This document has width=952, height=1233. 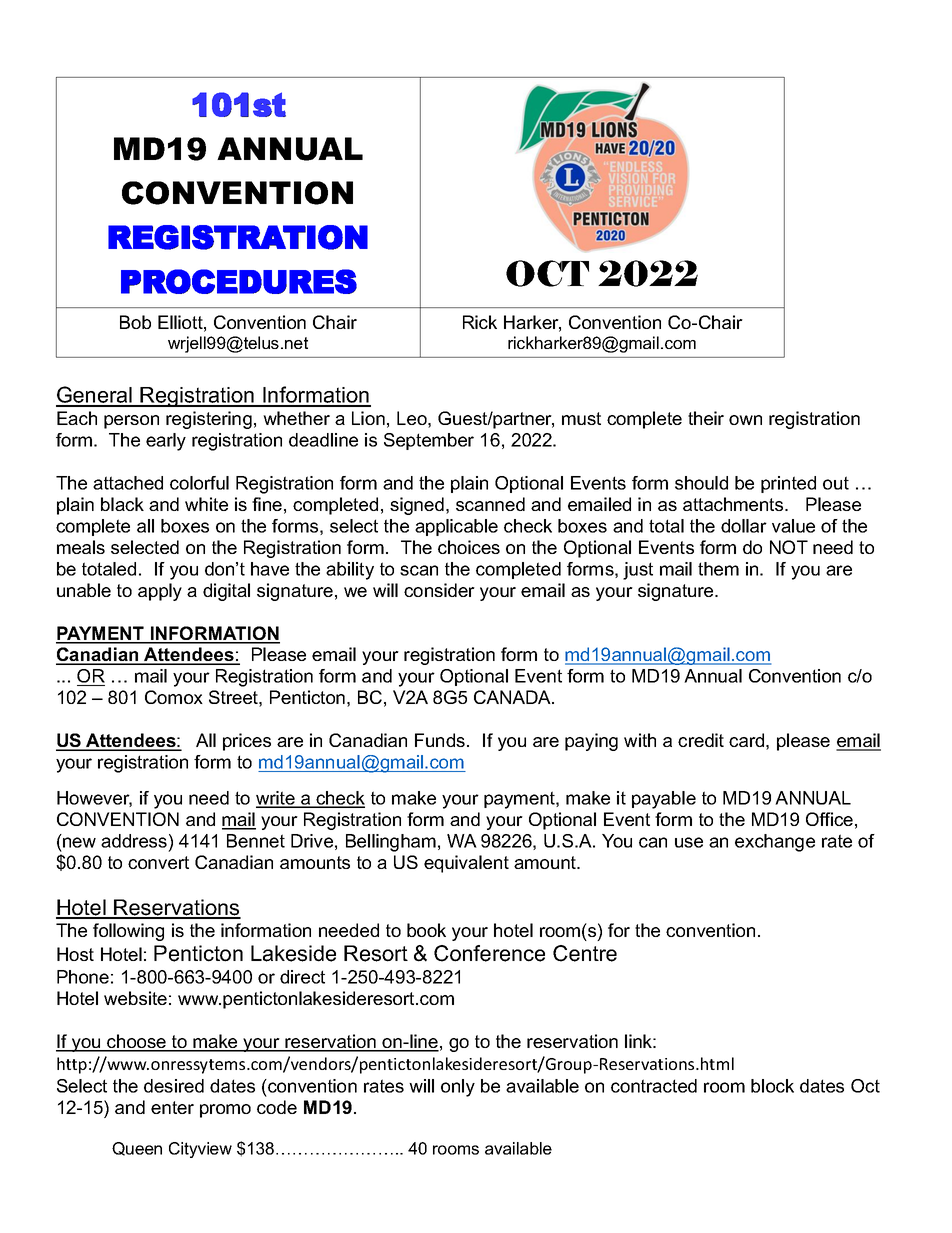 What do you see at coordinates (775, 843) in the document?
I see `exchange` at bounding box center [775, 843].
